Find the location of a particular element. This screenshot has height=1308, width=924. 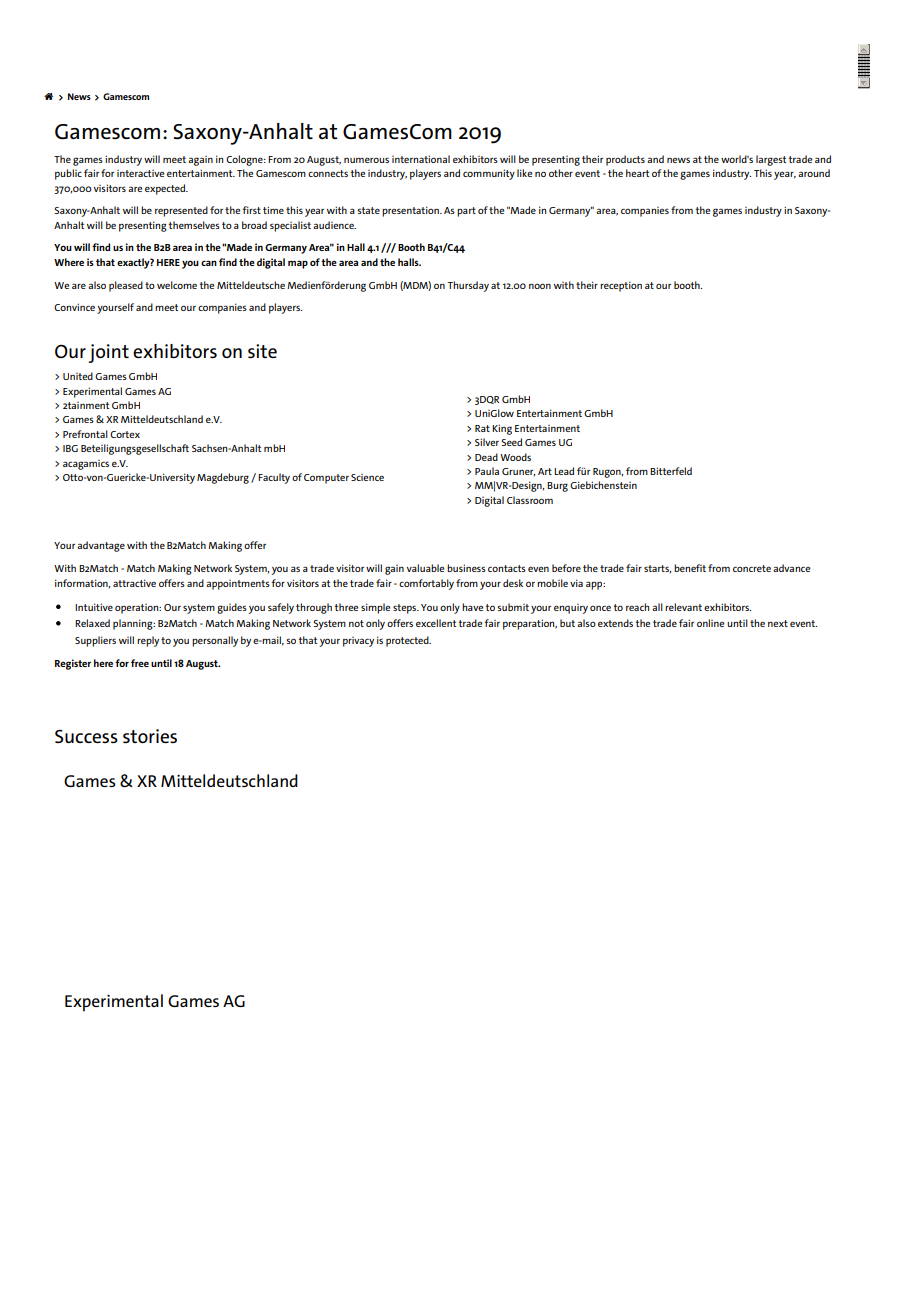

reception is located at coordinates (621, 286).
